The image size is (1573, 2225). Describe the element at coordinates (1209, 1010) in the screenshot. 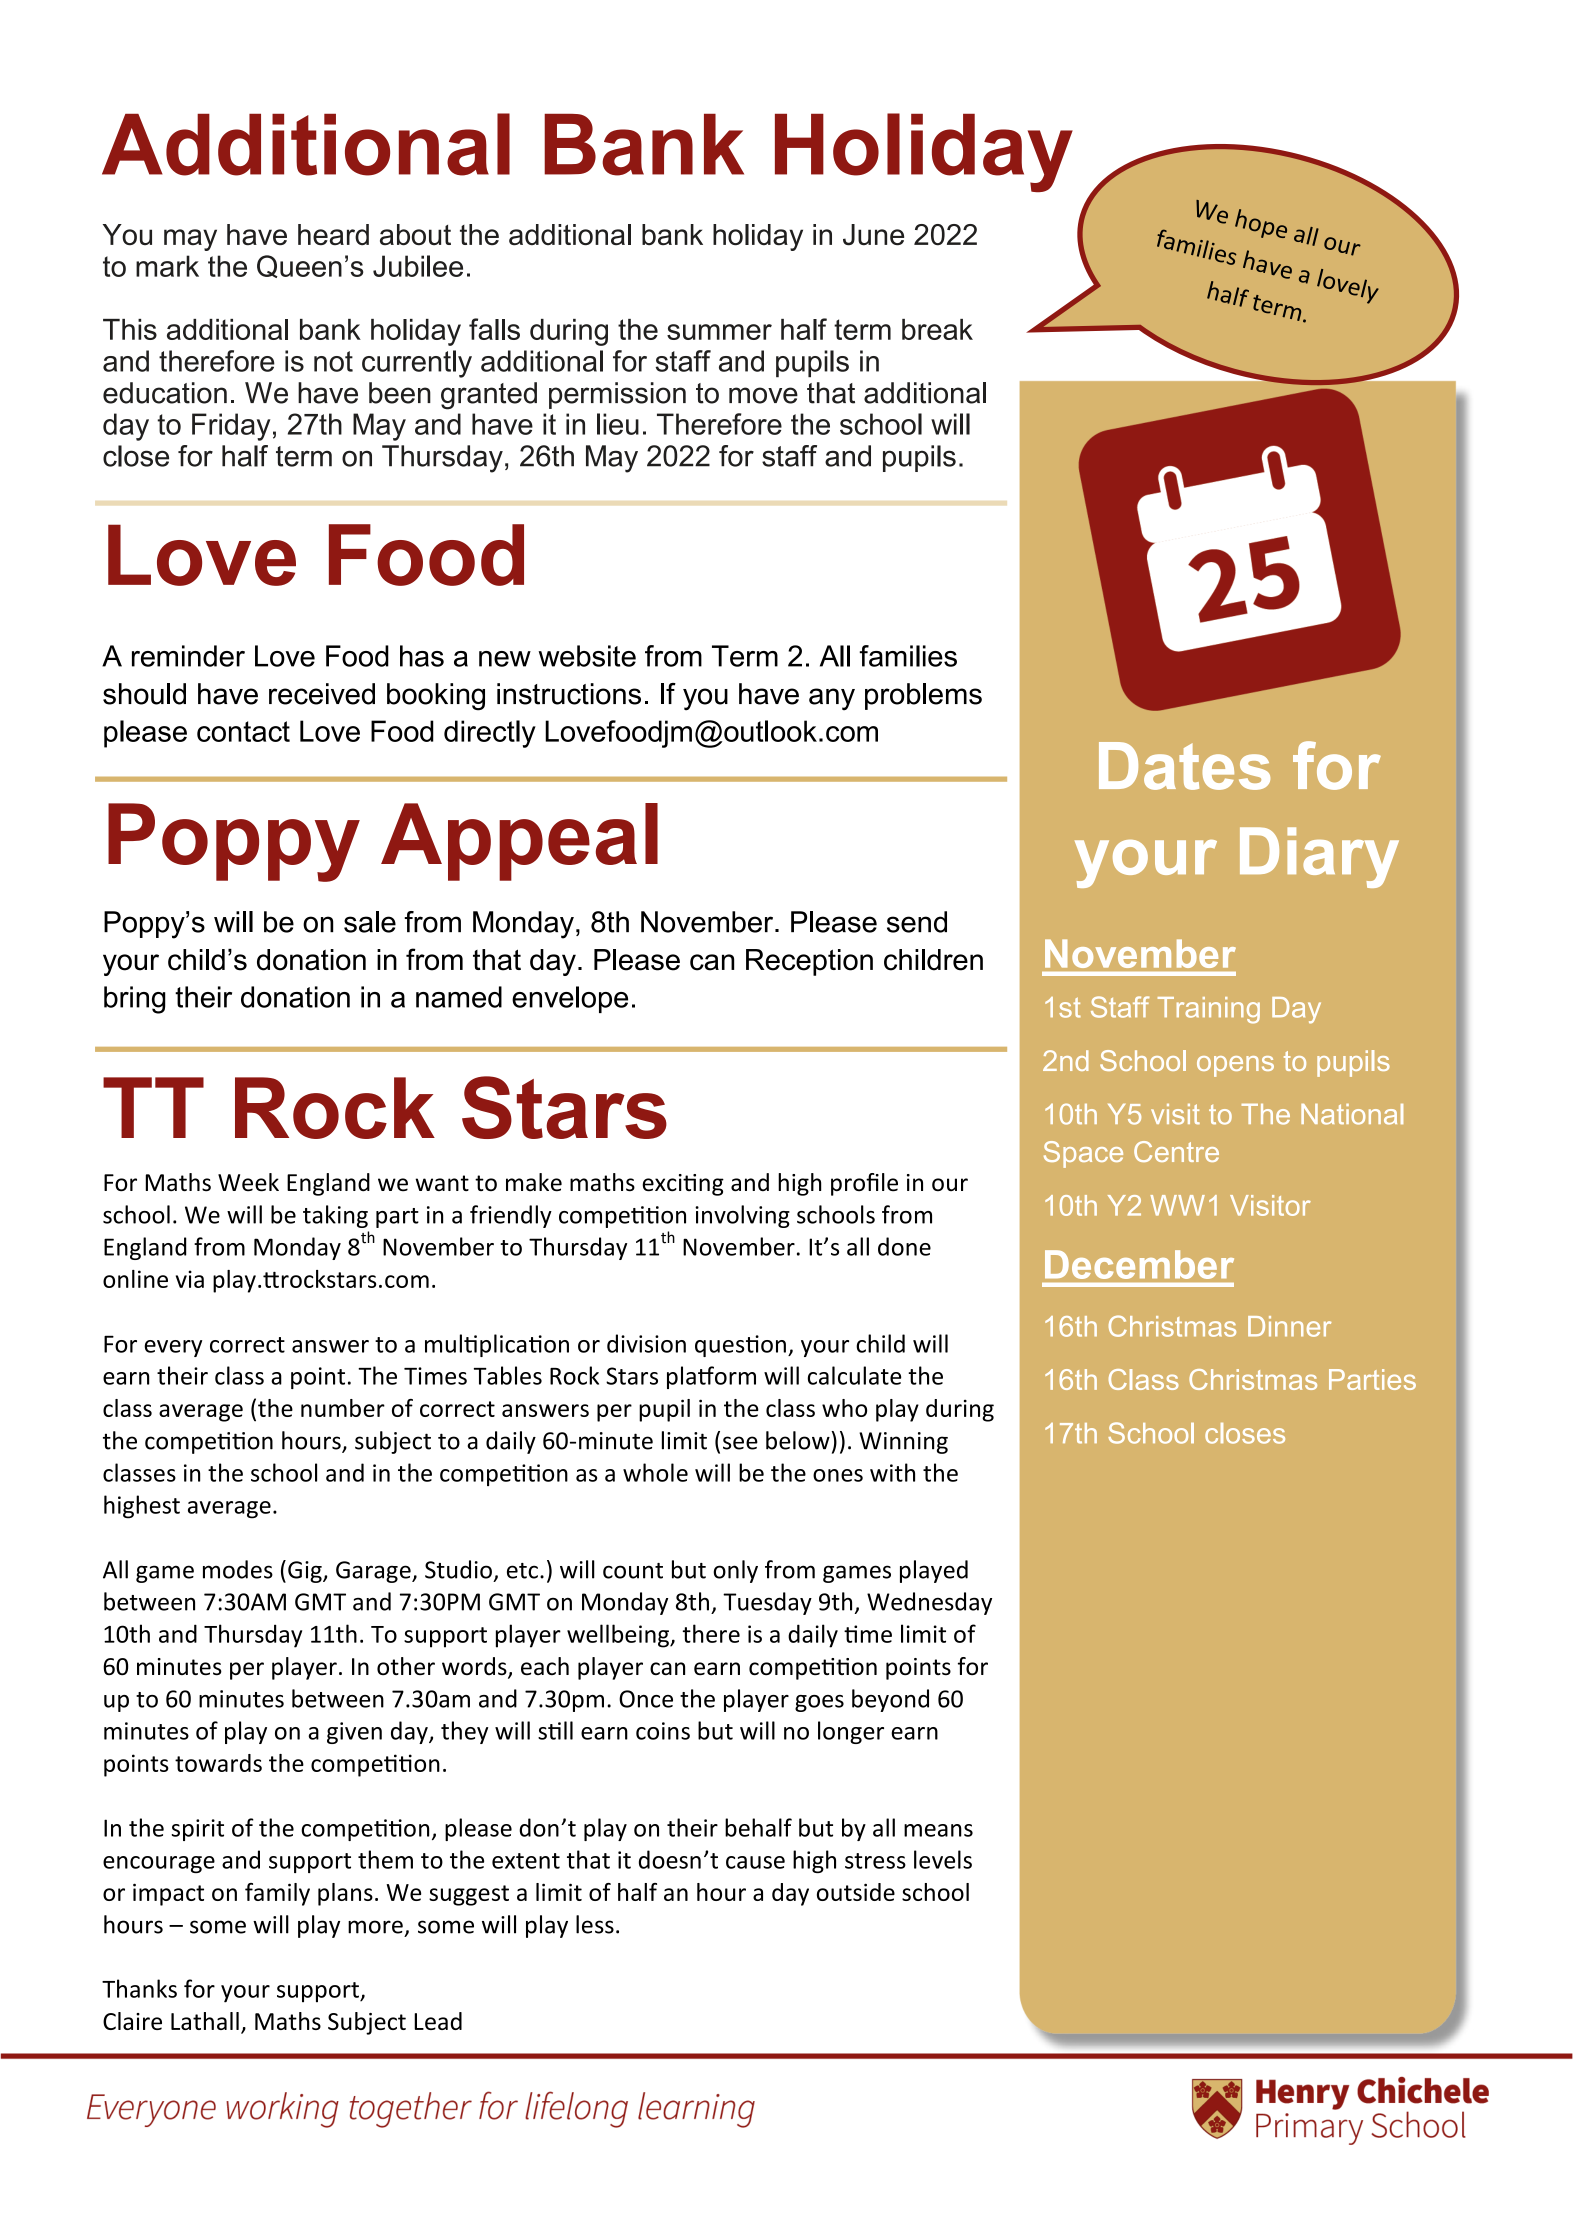

I see `Training` at that location.
